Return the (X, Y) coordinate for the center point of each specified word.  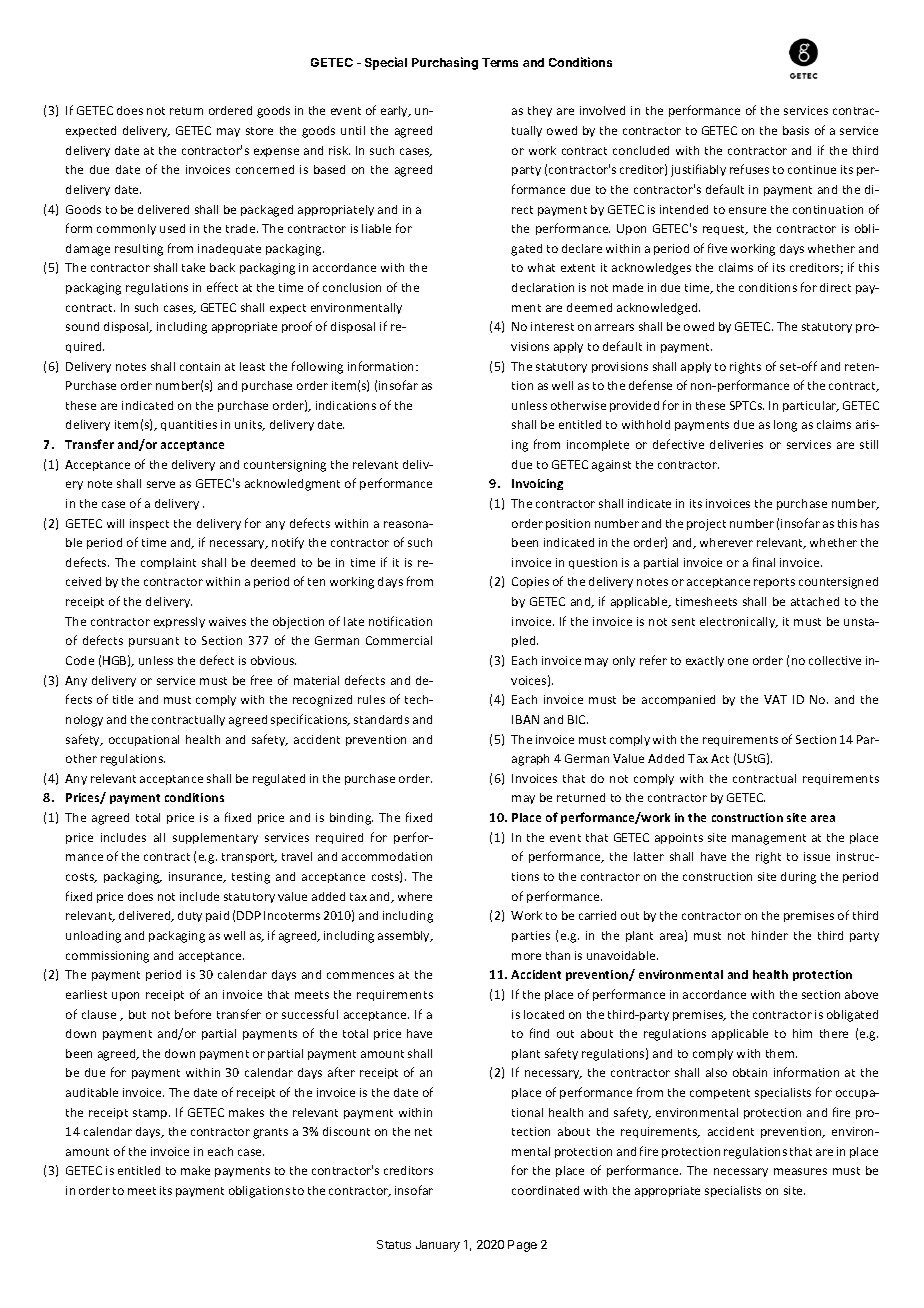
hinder (770, 935)
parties (531, 936)
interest (552, 326)
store (259, 131)
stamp (151, 1114)
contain (200, 366)
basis (796, 130)
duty (190, 916)
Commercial (399, 640)
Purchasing (445, 63)
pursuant (154, 642)
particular (811, 406)
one (738, 661)
